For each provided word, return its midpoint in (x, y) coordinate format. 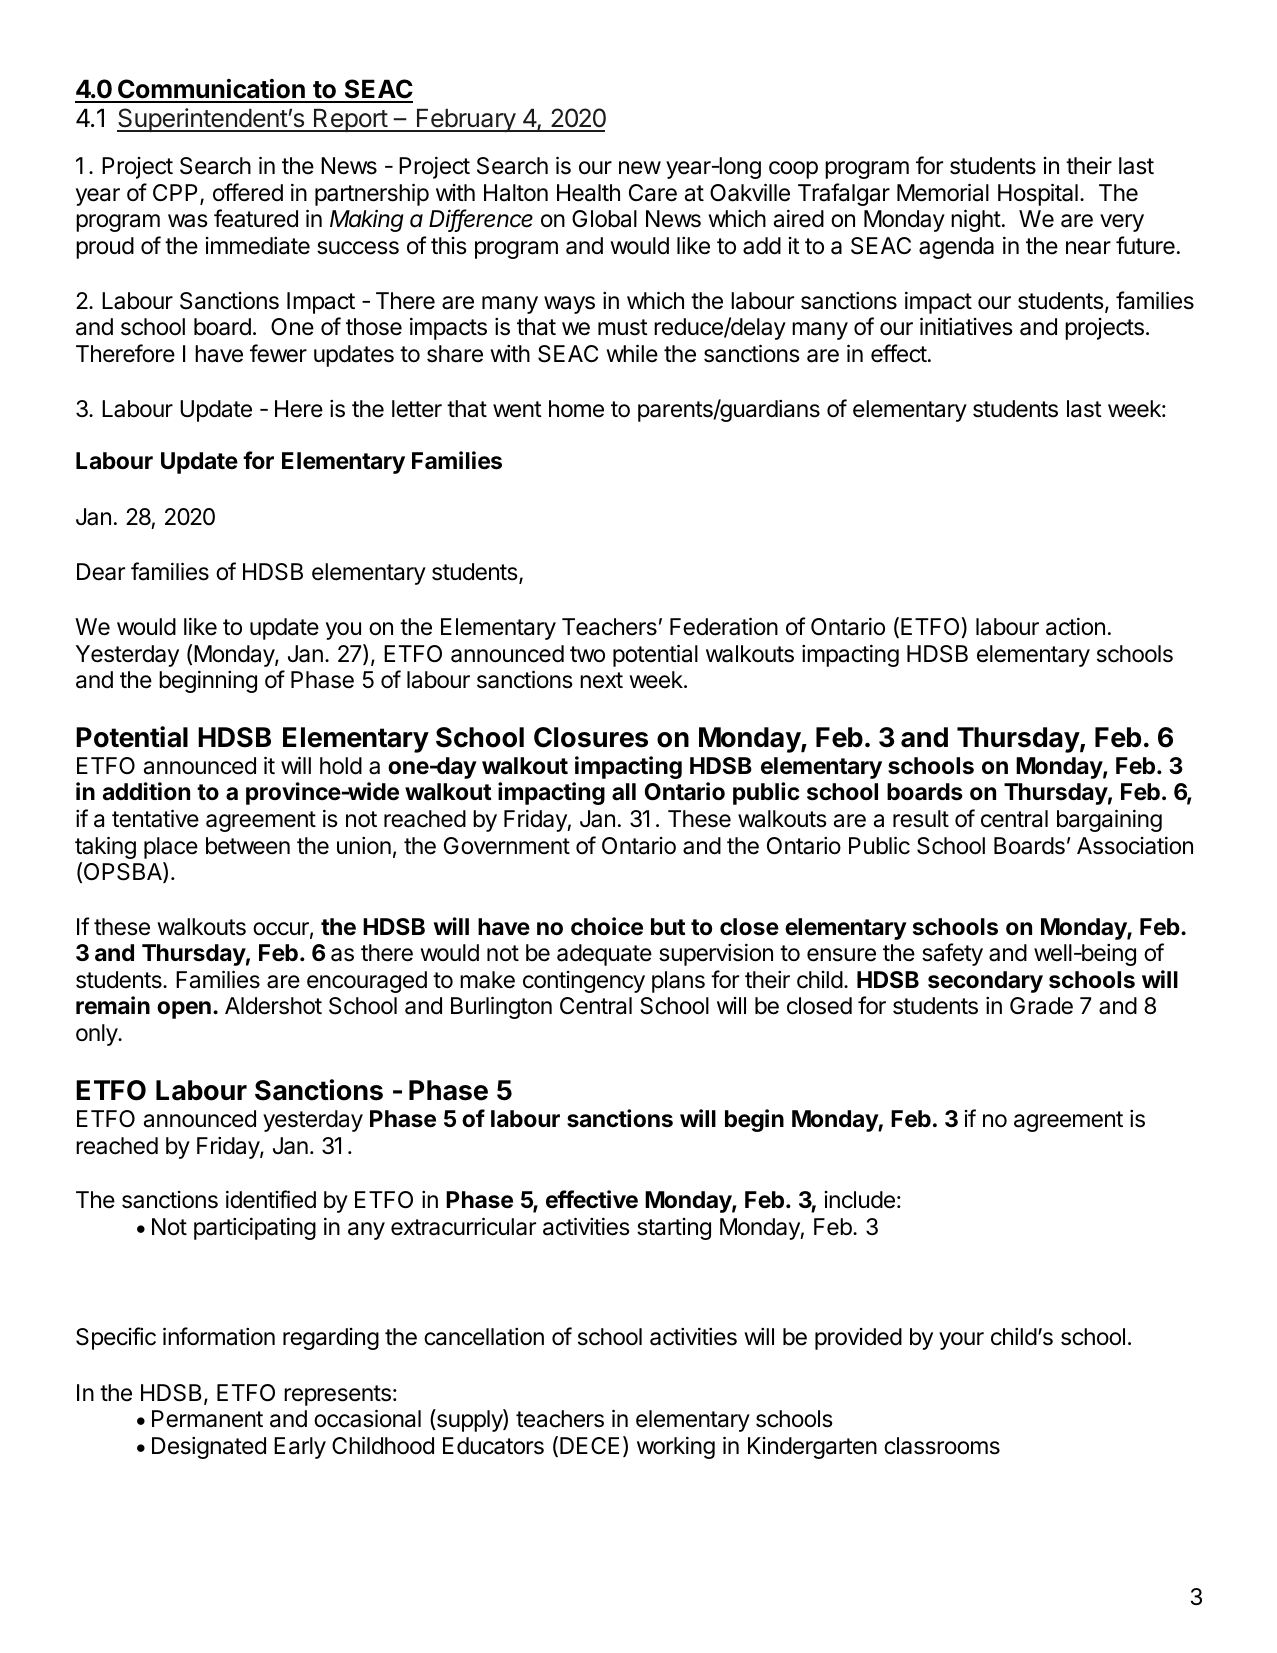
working (676, 1447)
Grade (1041, 1006)
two (587, 654)
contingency (584, 982)
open (184, 1010)
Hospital (1038, 194)
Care (653, 193)
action (1075, 626)
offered (248, 192)
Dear (101, 572)
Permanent (207, 1419)
